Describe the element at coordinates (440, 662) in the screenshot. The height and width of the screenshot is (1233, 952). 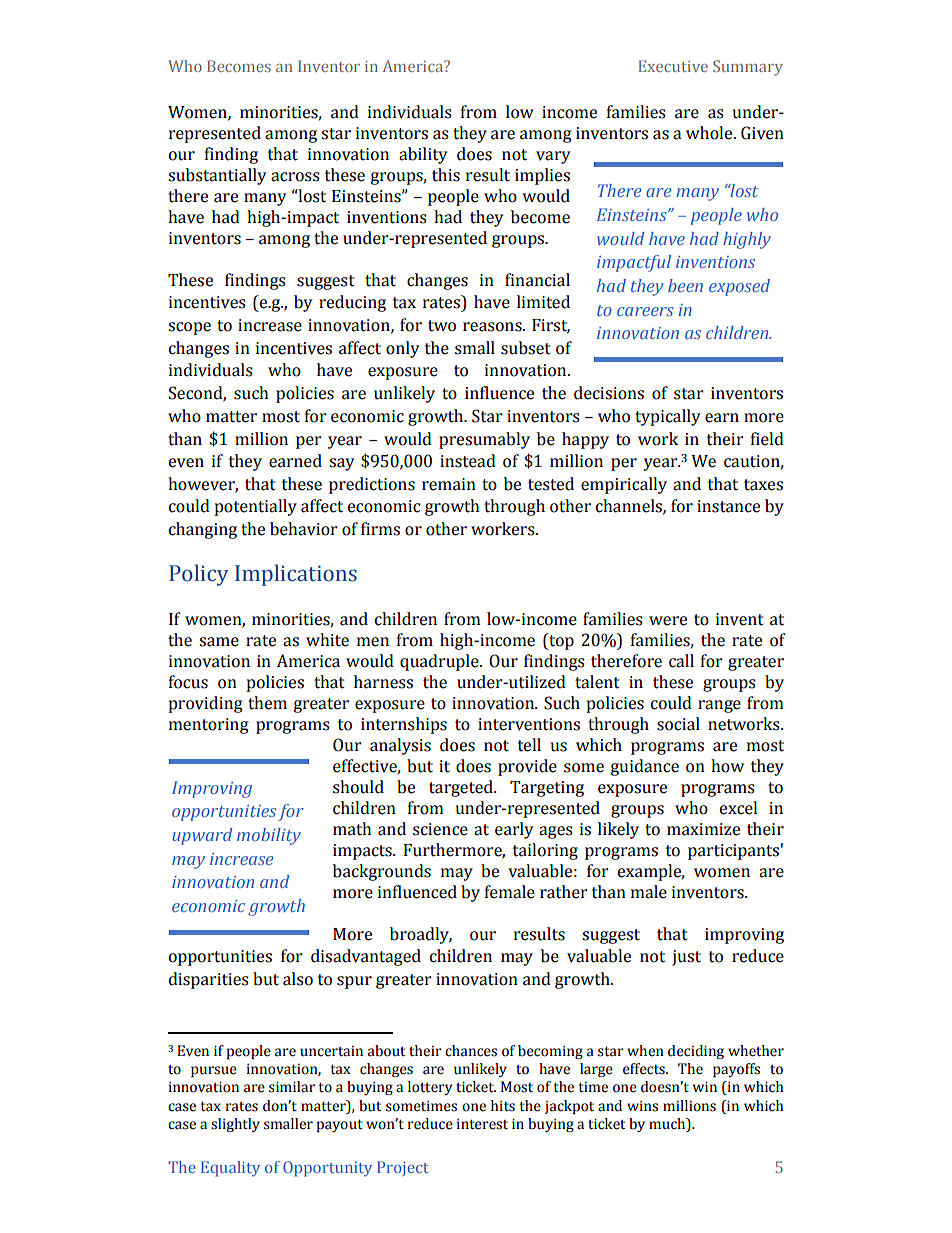
I see `quadruple` at that location.
